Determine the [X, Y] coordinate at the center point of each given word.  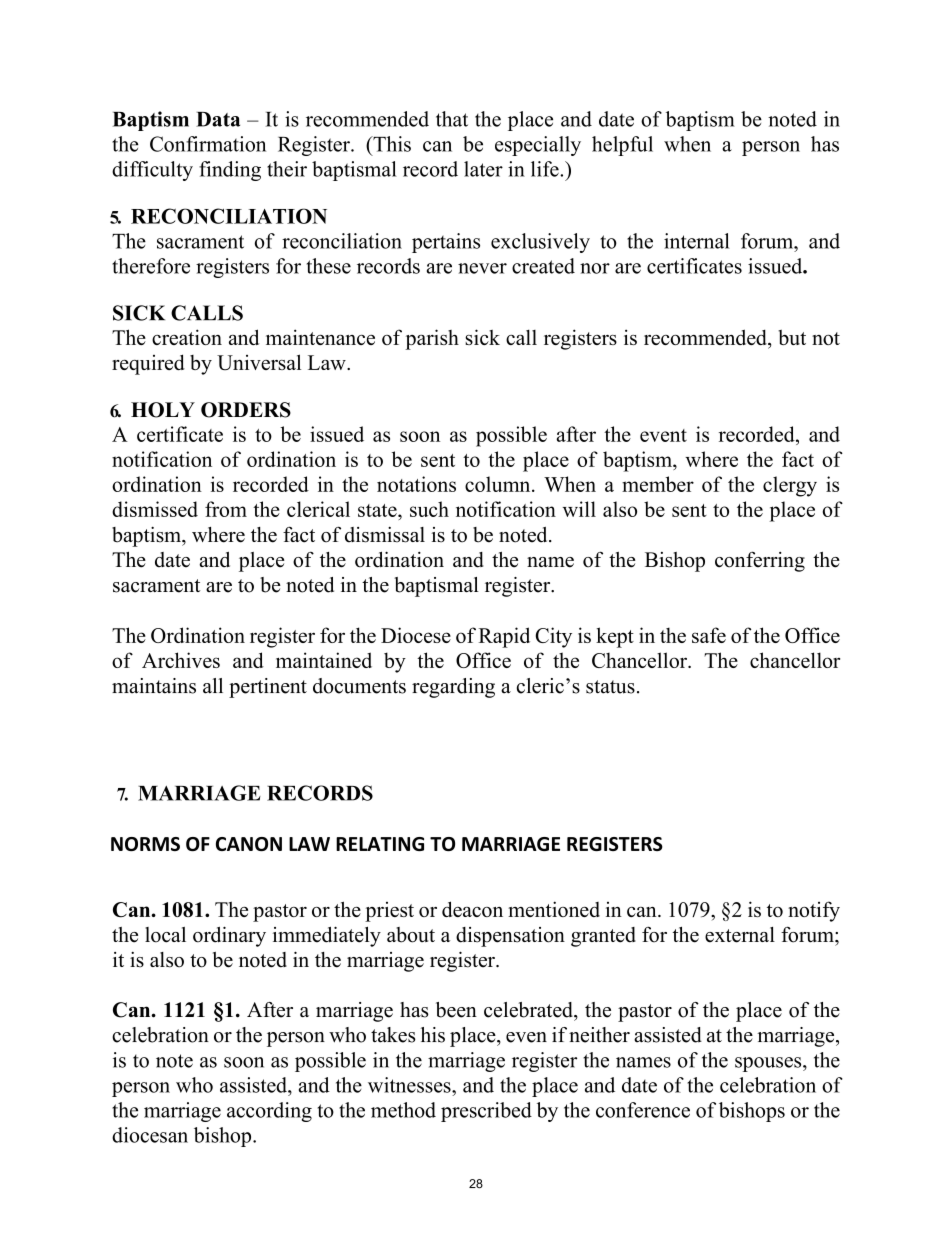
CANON [249, 844]
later [483, 169]
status [610, 687]
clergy [790, 486]
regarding [453, 688]
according [269, 1112]
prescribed [486, 1112]
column [499, 484]
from [226, 509]
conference [643, 1110]
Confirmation [208, 144]
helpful [622, 146]
